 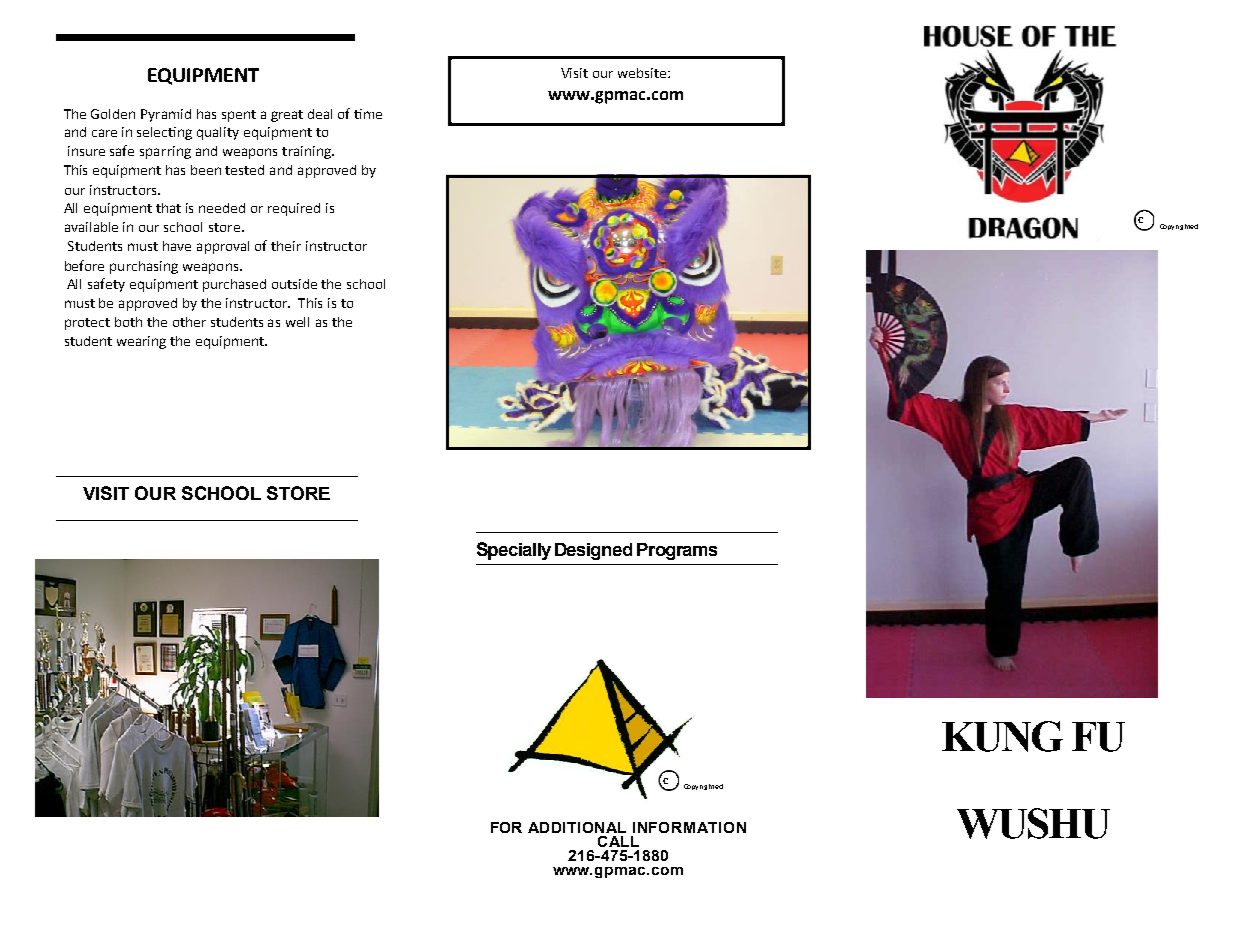 I want to click on other, so click(x=189, y=322).
